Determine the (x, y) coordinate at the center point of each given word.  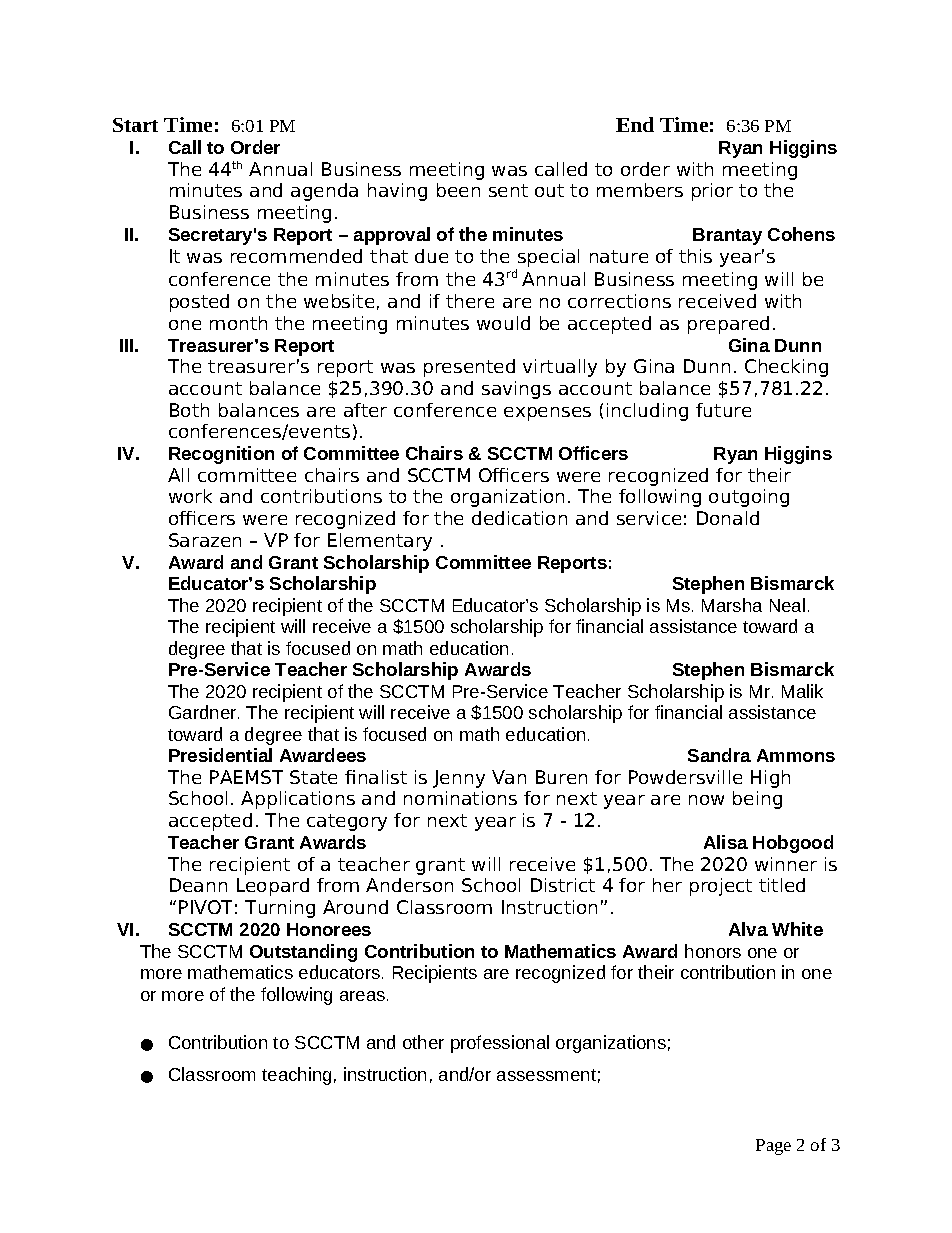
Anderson (409, 885)
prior (712, 192)
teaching (296, 1076)
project (721, 887)
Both (189, 410)
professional (500, 1044)
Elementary (380, 542)
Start (135, 125)
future (723, 410)
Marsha (732, 605)
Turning (280, 909)
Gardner (204, 712)
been (458, 190)
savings (516, 390)
